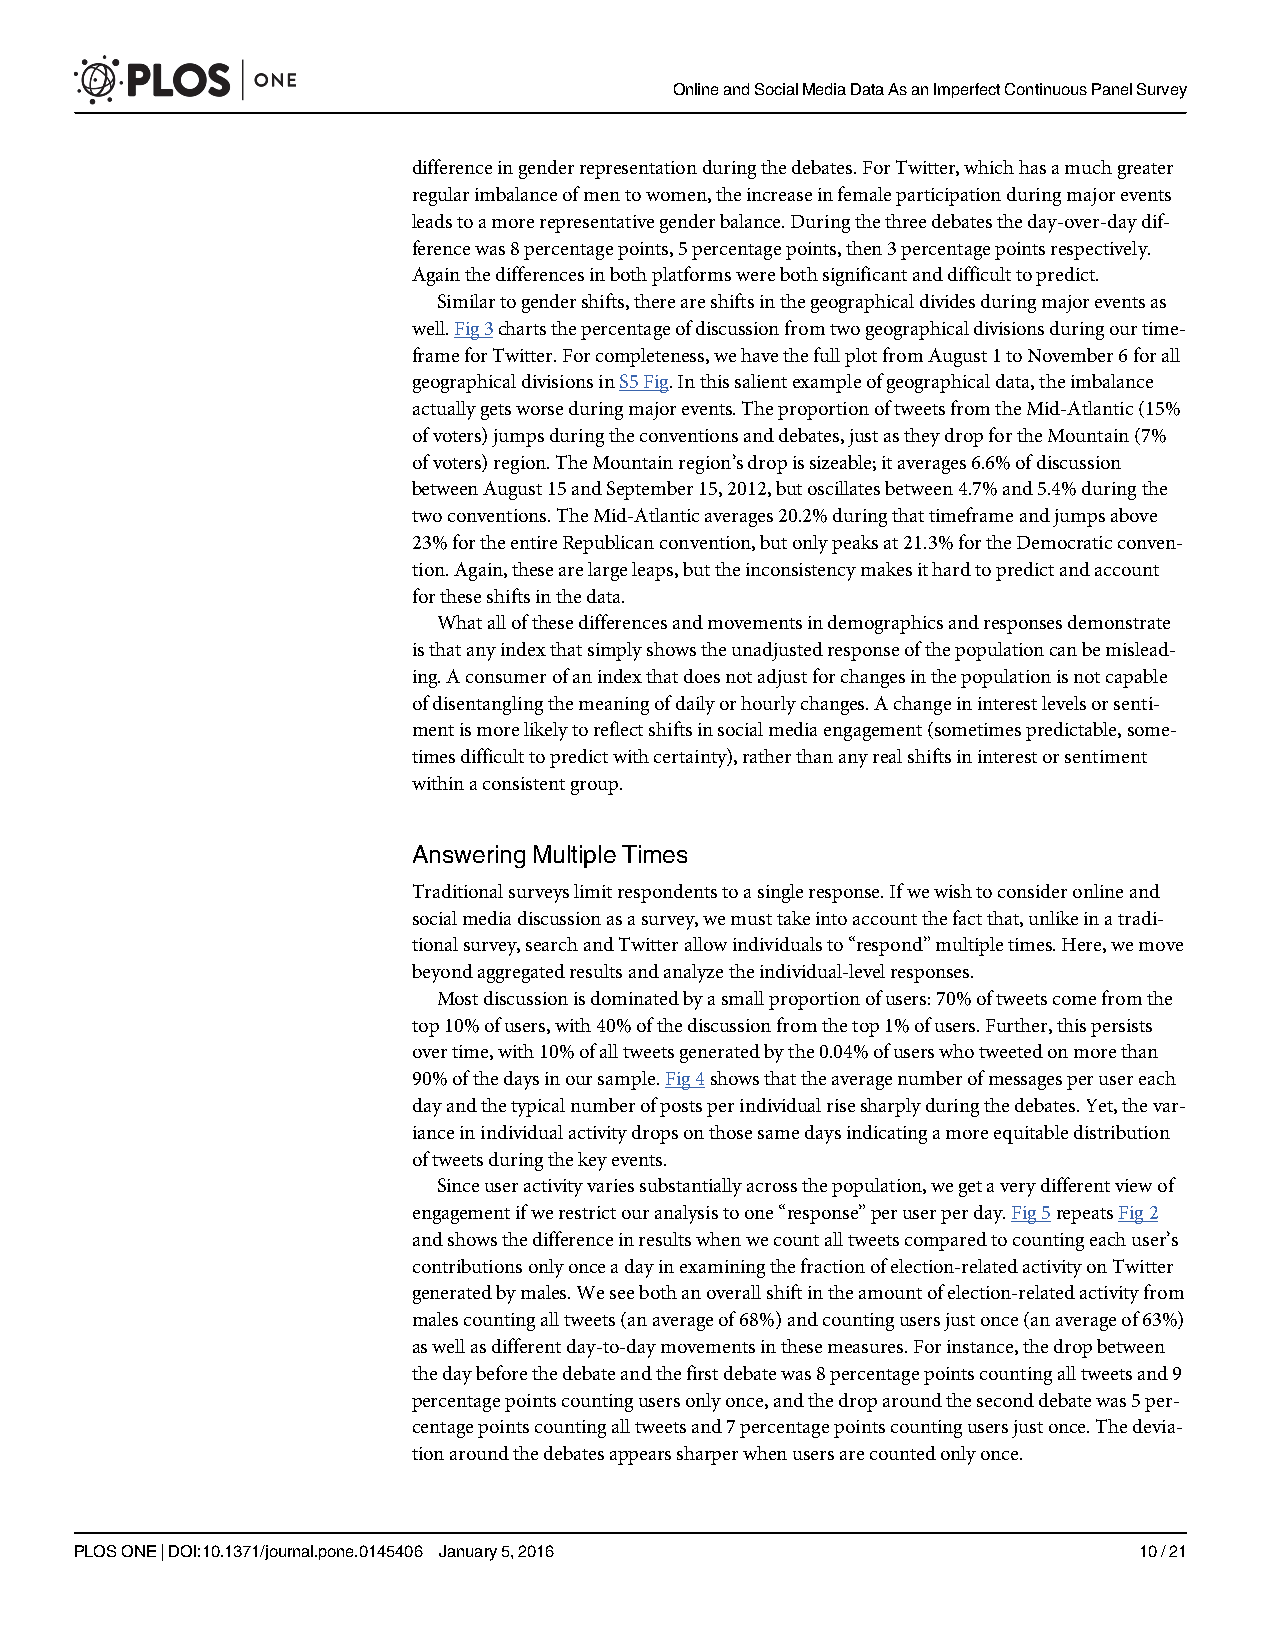 The height and width of the screenshot is (1631, 1261). Describe the element at coordinates (596, 788) in the screenshot. I see `group` at that location.
